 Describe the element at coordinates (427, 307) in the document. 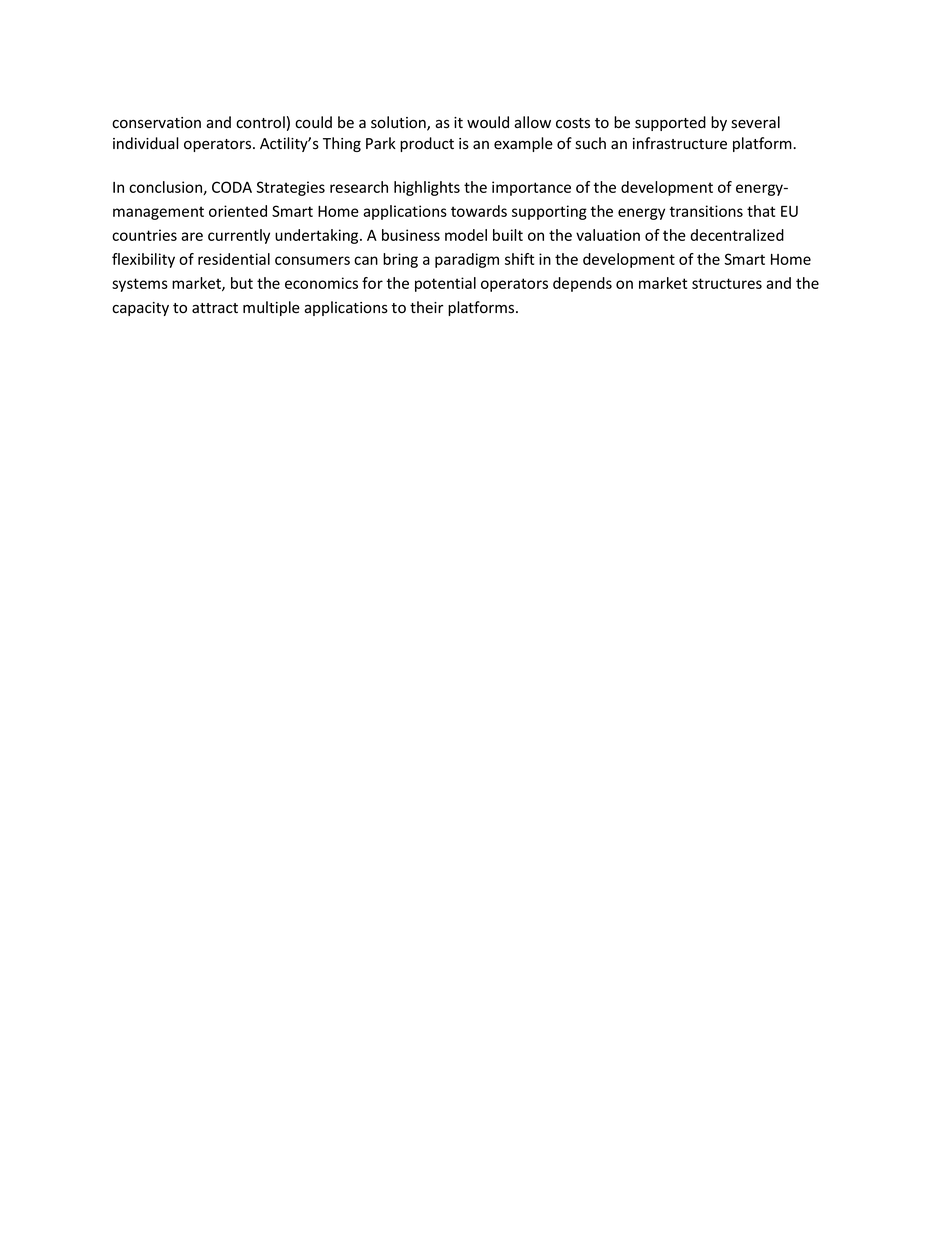

I see `their` at that location.
